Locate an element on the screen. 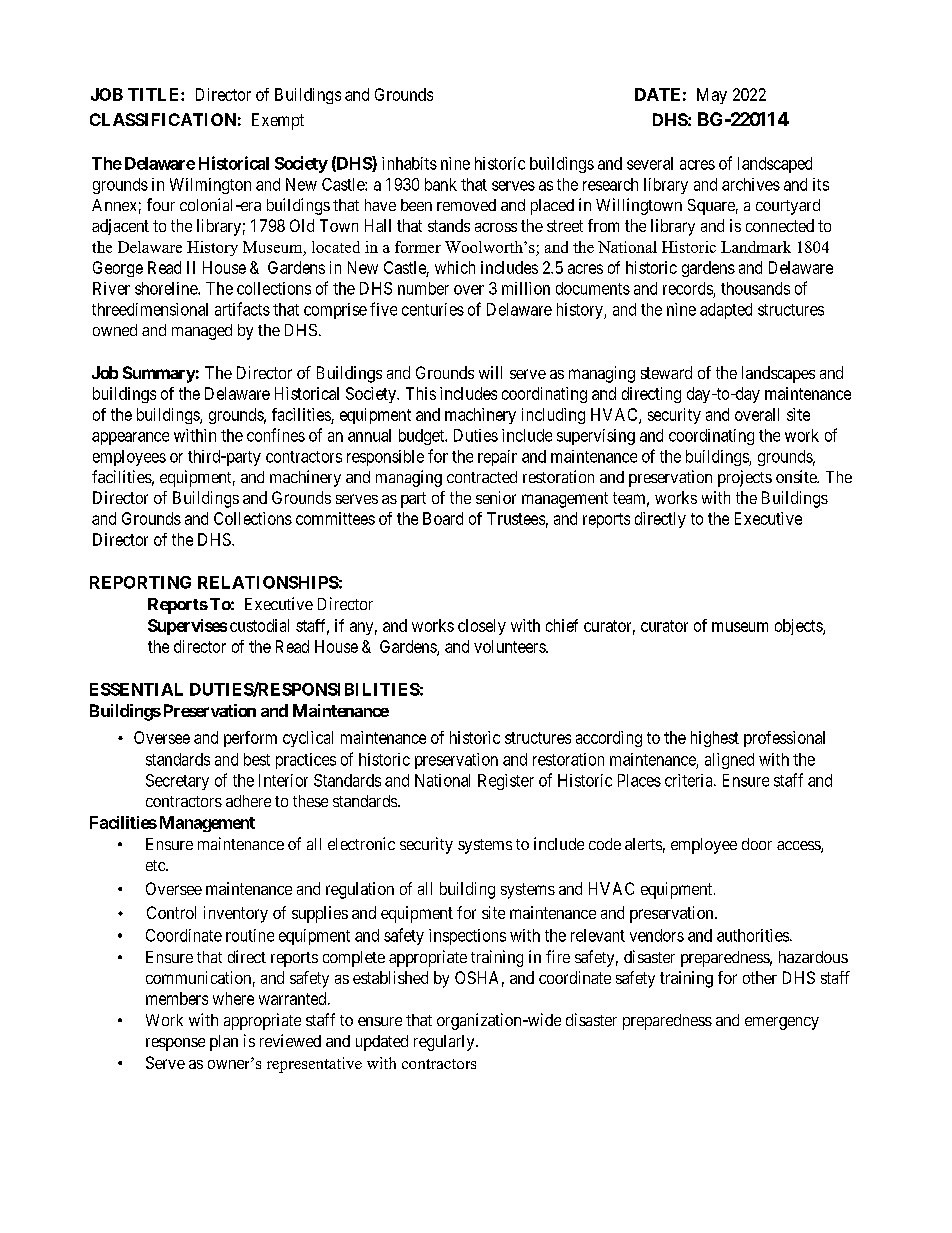 This screenshot has height=1233, width=952. projects is located at coordinates (745, 478).
